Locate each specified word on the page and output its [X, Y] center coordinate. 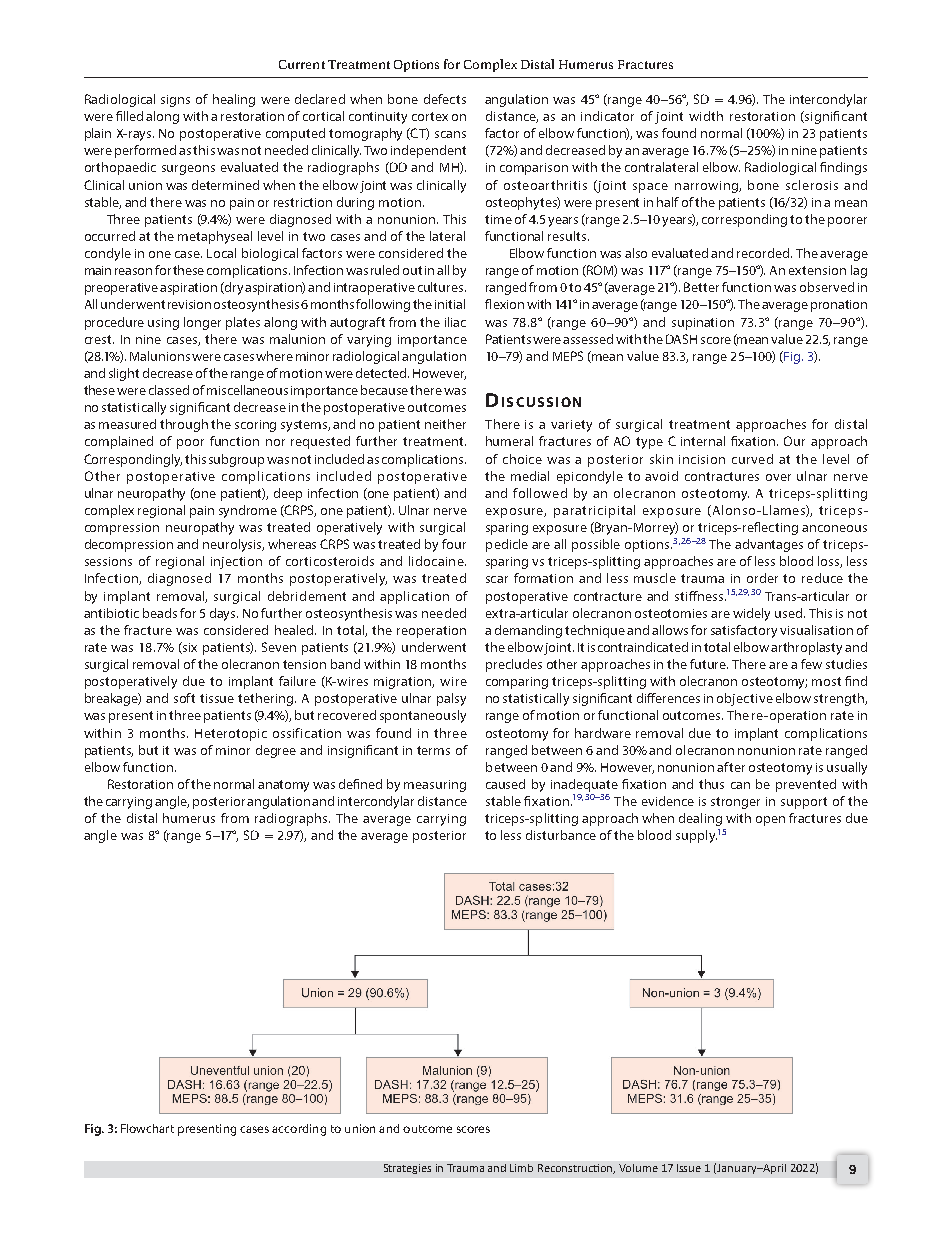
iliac [455, 322]
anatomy [283, 786]
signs [175, 101]
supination [703, 324]
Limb [521, 1168]
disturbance [561, 835]
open [770, 821]
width [706, 116]
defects [445, 99]
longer [202, 323]
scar [497, 579]
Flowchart [147, 1128]
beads [160, 613]
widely [751, 614]
